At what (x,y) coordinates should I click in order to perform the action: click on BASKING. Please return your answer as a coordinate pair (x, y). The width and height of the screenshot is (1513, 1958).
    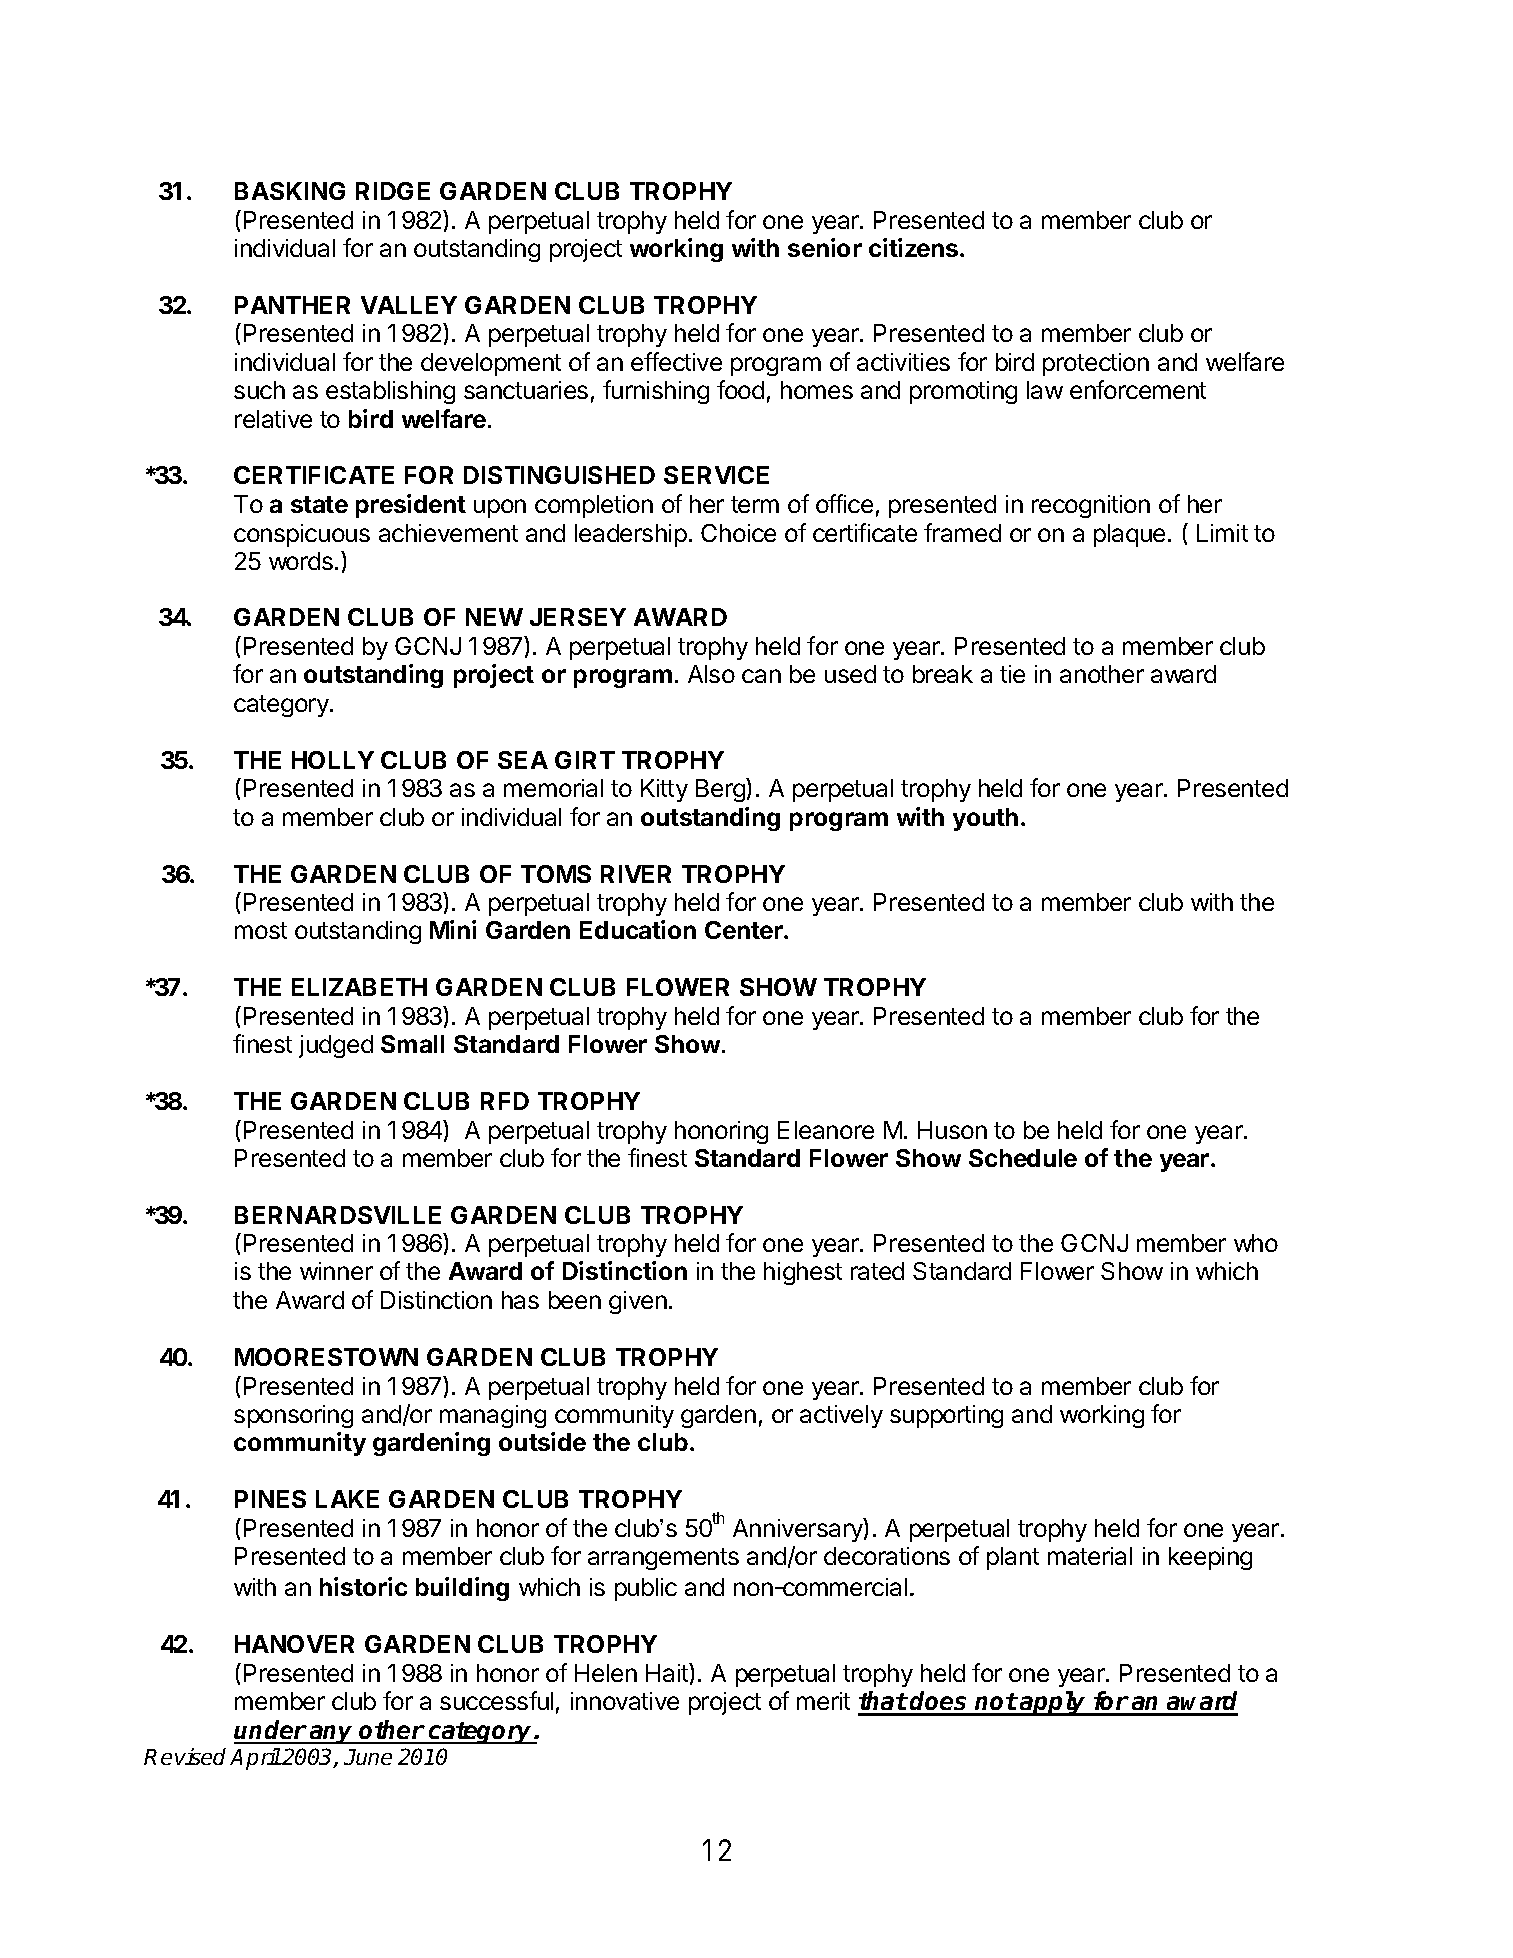
    Looking at the image, I should click on (290, 191).
